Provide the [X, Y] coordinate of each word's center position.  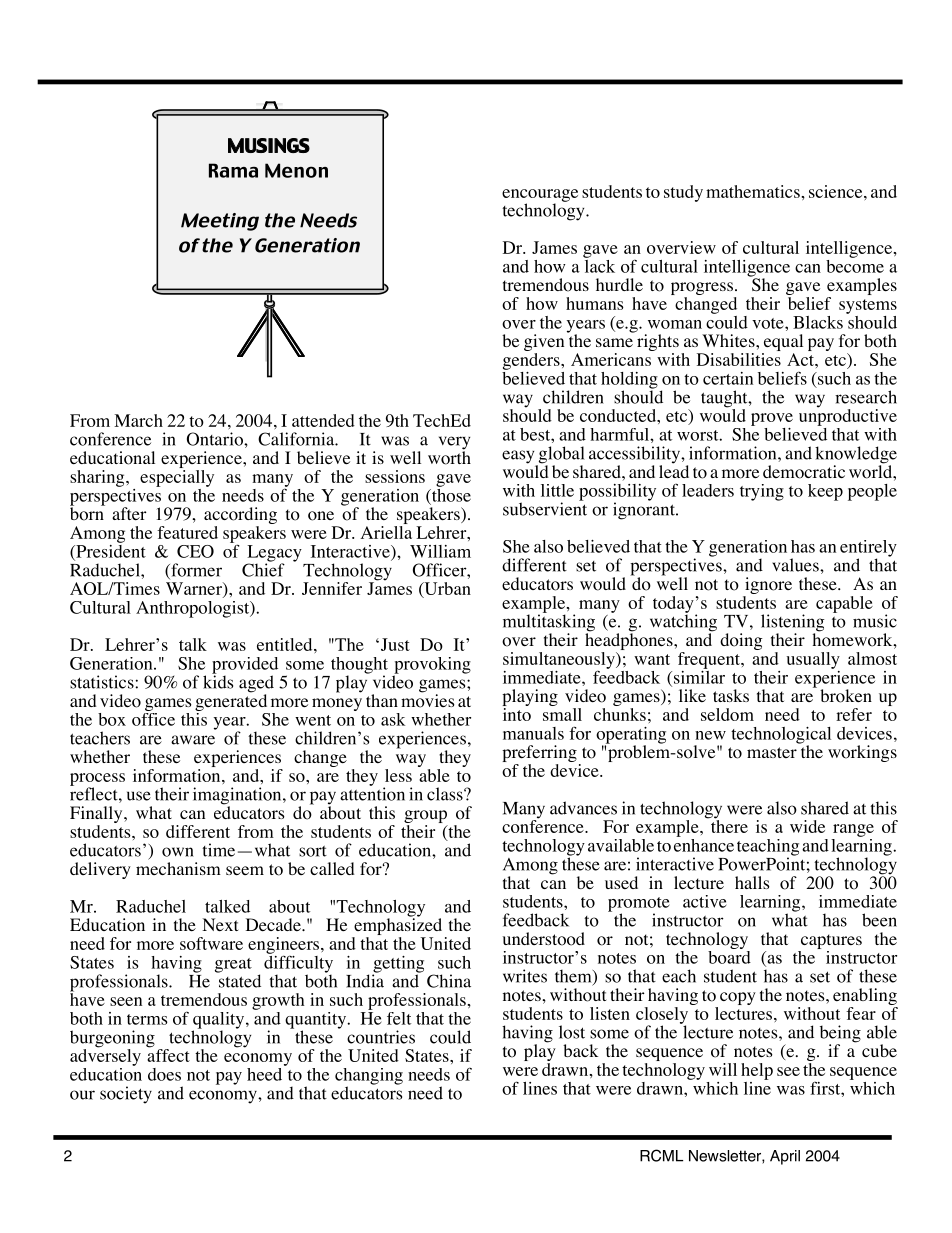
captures [831, 941]
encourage [540, 196]
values [796, 565]
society [126, 1095]
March [138, 420]
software [211, 943]
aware [193, 740]
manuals [533, 733]
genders [532, 361]
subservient [545, 508]
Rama [233, 170]
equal [782, 344]
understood [544, 939]
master [772, 752]
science [837, 191]
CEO [195, 551]
